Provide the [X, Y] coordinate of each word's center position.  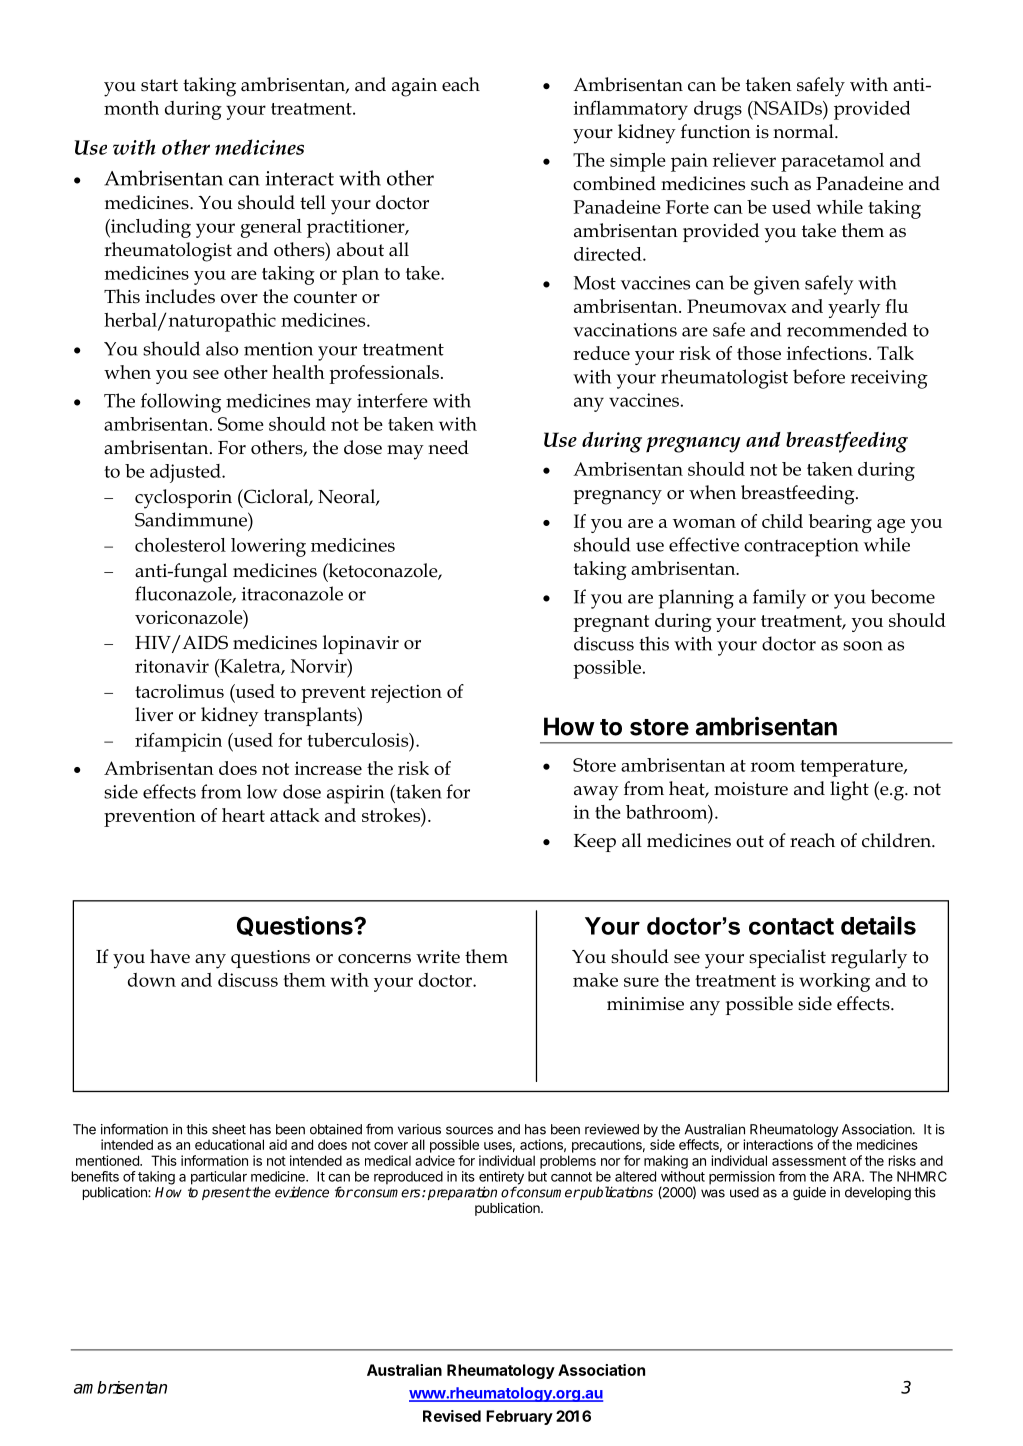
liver [154, 714]
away [596, 793]
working [834, 982]
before [819, 376]
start [159, 85]
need [448, 447]
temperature [852, 768]
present [226, 1193]
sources [469, 1130]
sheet [229, 1129]
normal [804, 131]
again [414, 87]
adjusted [186, 473]
